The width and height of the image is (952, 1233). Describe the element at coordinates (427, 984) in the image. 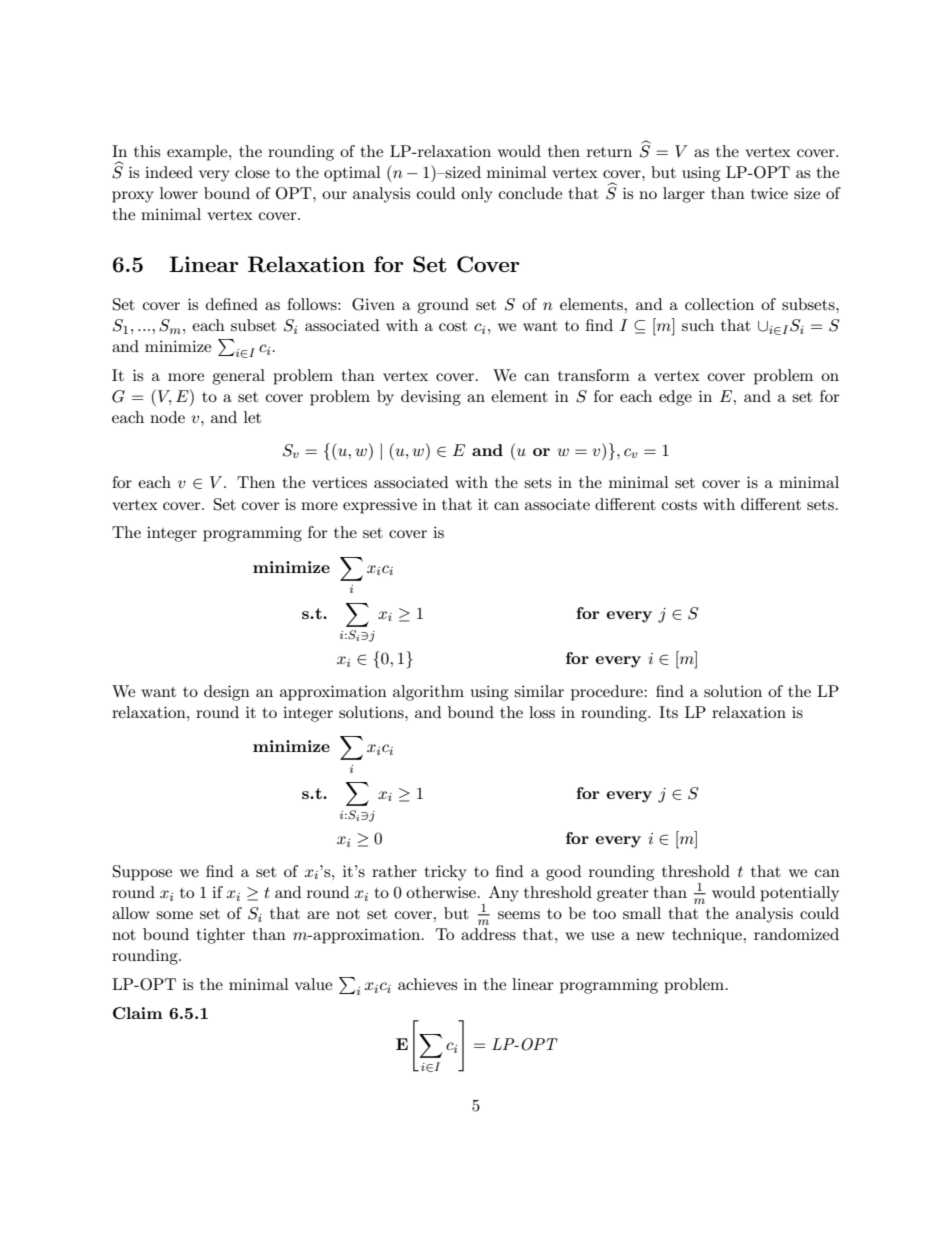

I see `achieves` at that location.
